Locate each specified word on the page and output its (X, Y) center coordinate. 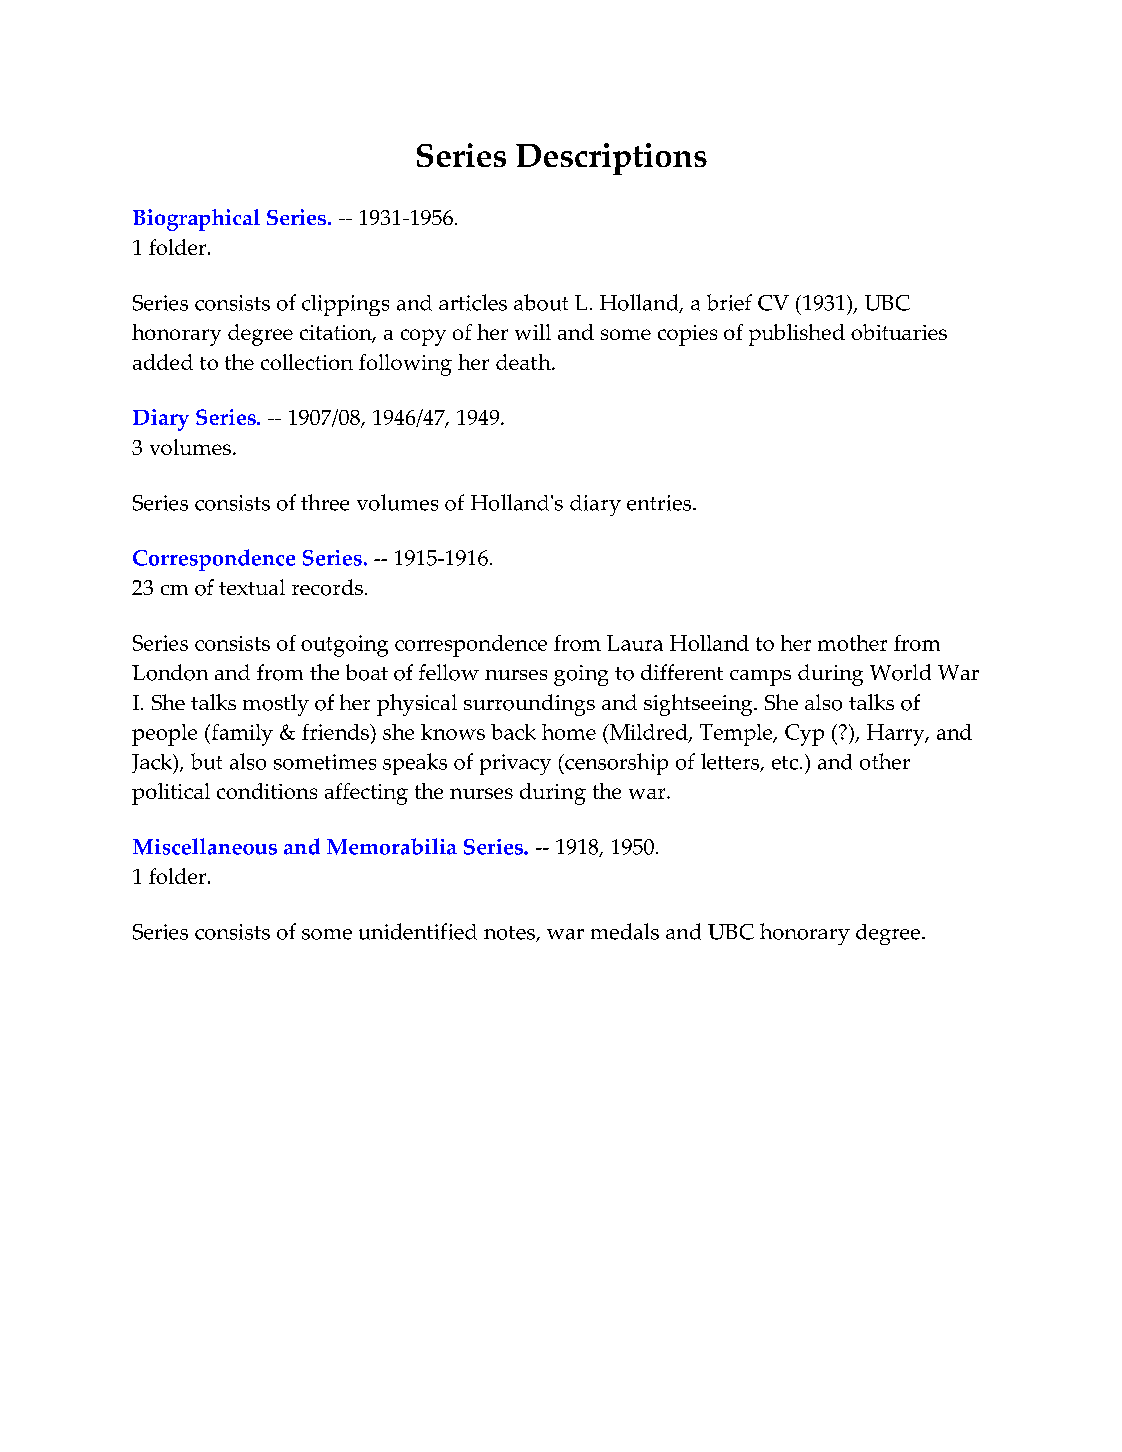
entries (660, 503)
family (241, 735)
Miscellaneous (205, 846)
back (513, 732)
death (524, 362)
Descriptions (611, 159)
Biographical (196, 220)
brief (729, 302)
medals (625, 931)
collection (307, 362)
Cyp (804, 735)
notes (510, 934)
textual (252, 587)
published (797, 335)
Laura (635, 643)
